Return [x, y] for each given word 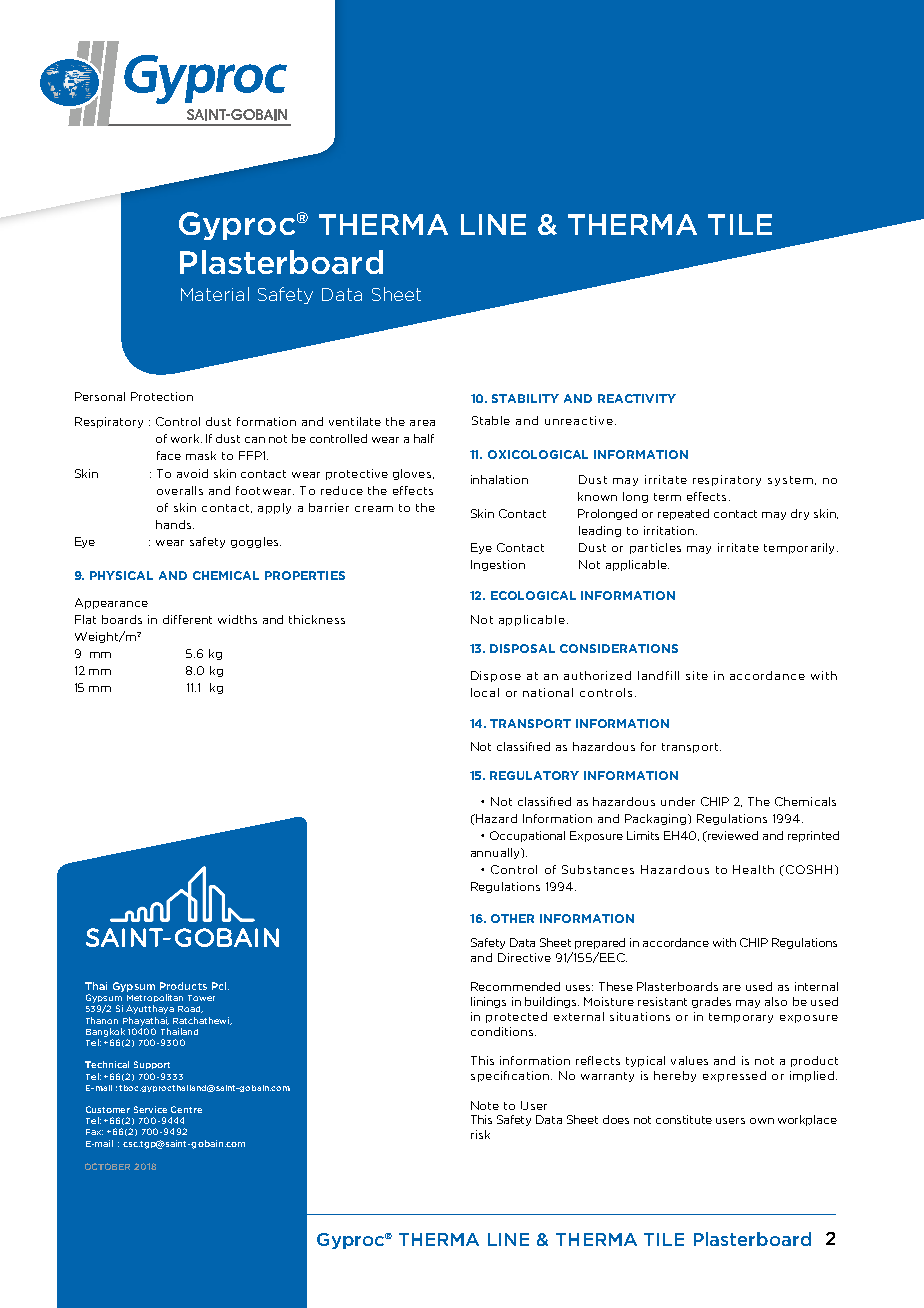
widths [237, 619]
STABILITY [525, 398]
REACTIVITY [637, 398]
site [697, 675]
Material [215, 294]
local [485, 692]
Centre [186, 1109]
